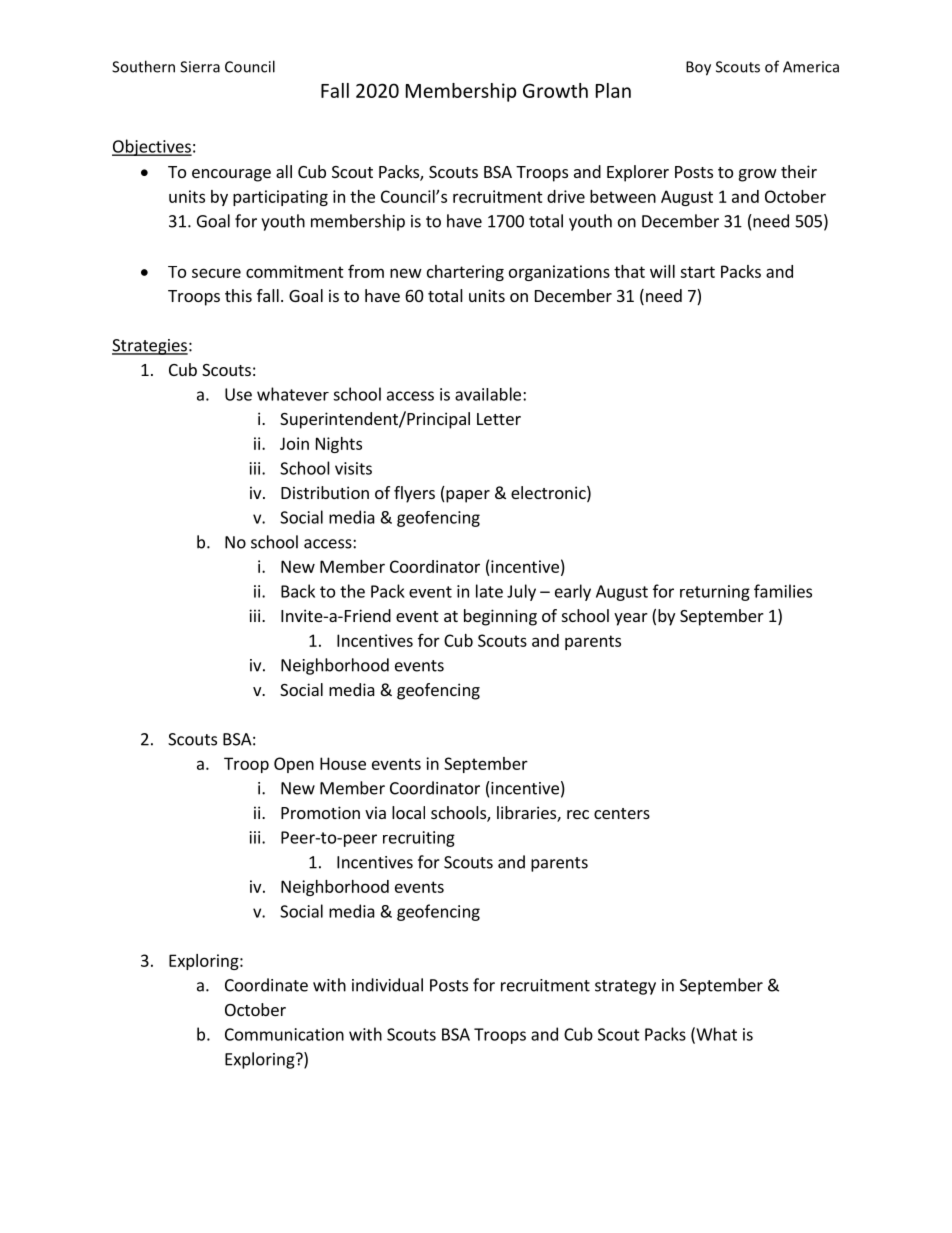 Image resolution: width=952 pixels, height=1233 pixels. I want to click on Plan, so click(613, 90).
